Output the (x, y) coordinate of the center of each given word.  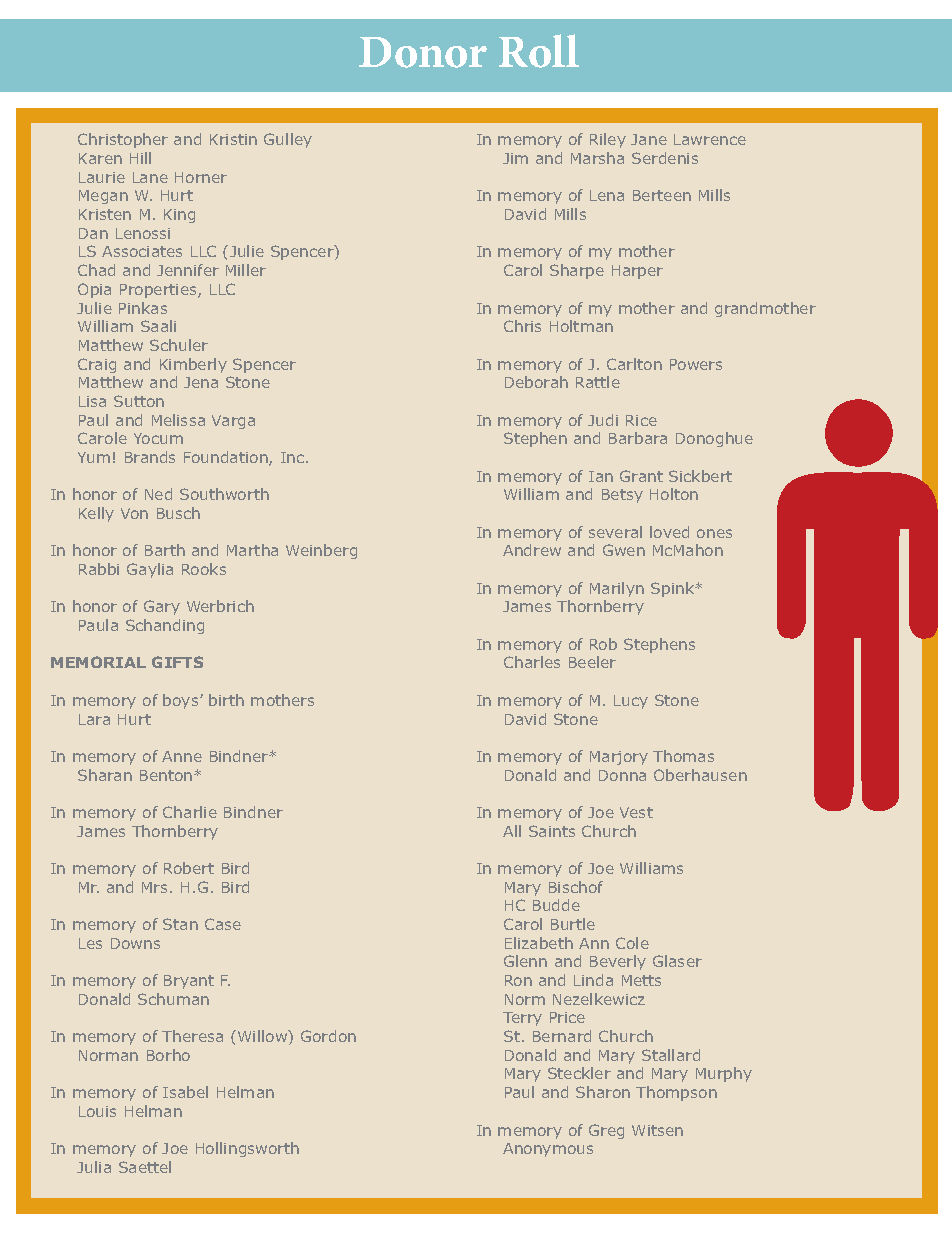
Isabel (185, 1092)
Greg (606, 1131)
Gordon (328, 1036)
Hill (140, 158)
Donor (423, 52)
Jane (649, 139)
